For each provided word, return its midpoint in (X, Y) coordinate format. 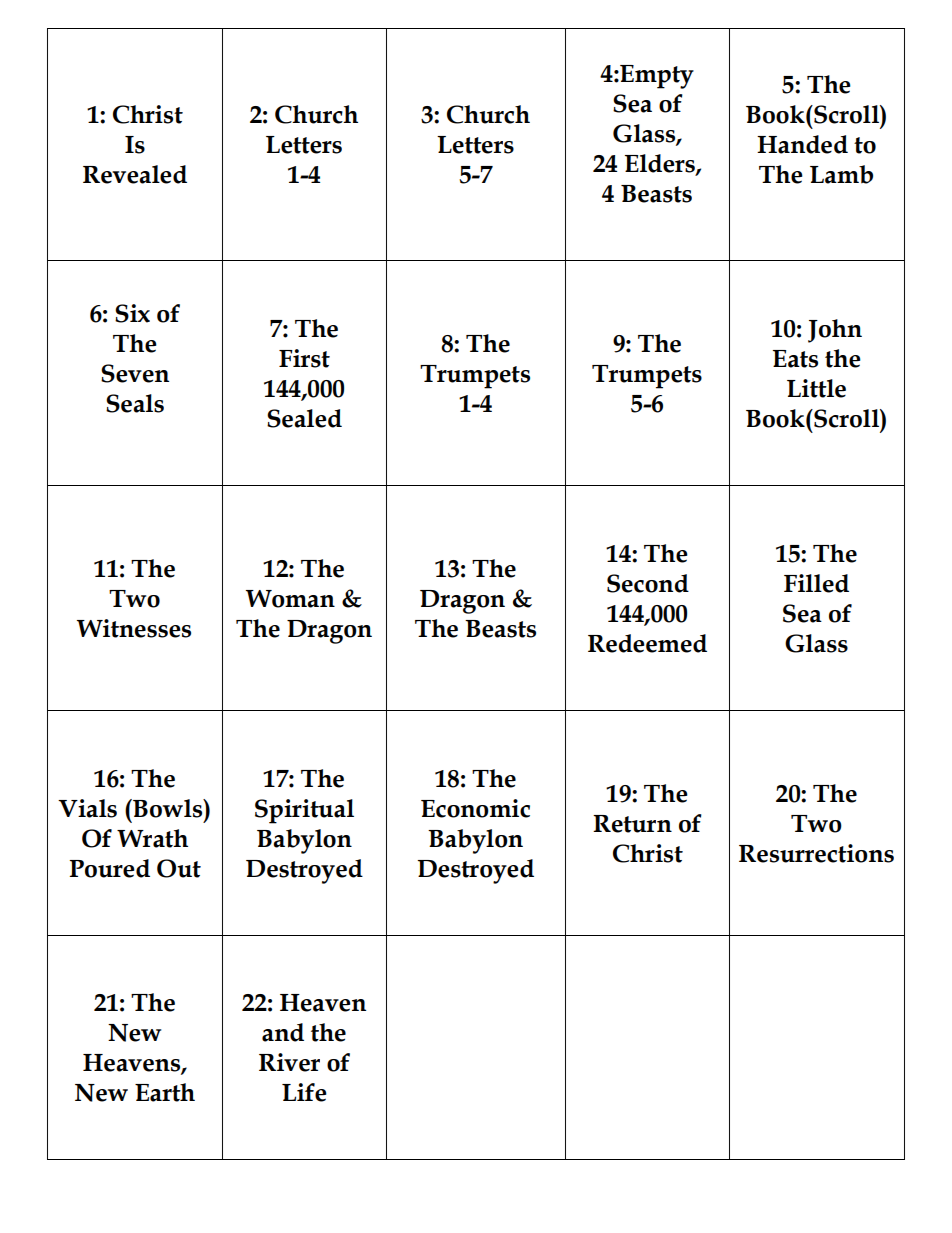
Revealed (135, 174)
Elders (661, 164)
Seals (135, 403)
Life (304, 1092)
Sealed (304, 418)
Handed (802, 144)
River (289, 1062)
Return (632, 824)
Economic (475, 808)
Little (816, 388)
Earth (165, 1092)
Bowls (168, 808)
